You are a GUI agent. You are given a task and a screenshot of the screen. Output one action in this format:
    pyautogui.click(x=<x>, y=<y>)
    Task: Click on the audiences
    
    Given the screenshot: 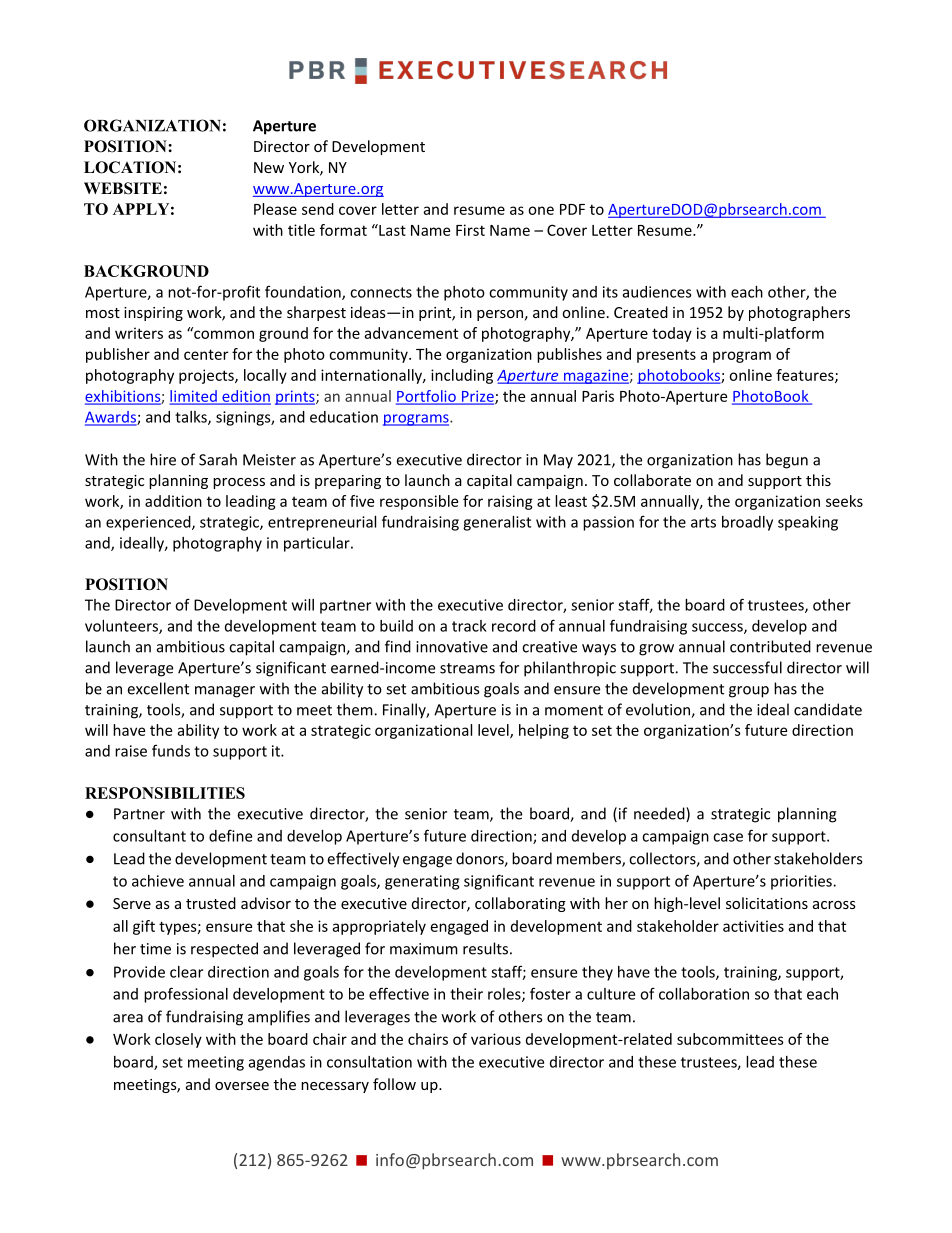 What is the action you would take?
    pyautogui.click(x=657, y=292)
